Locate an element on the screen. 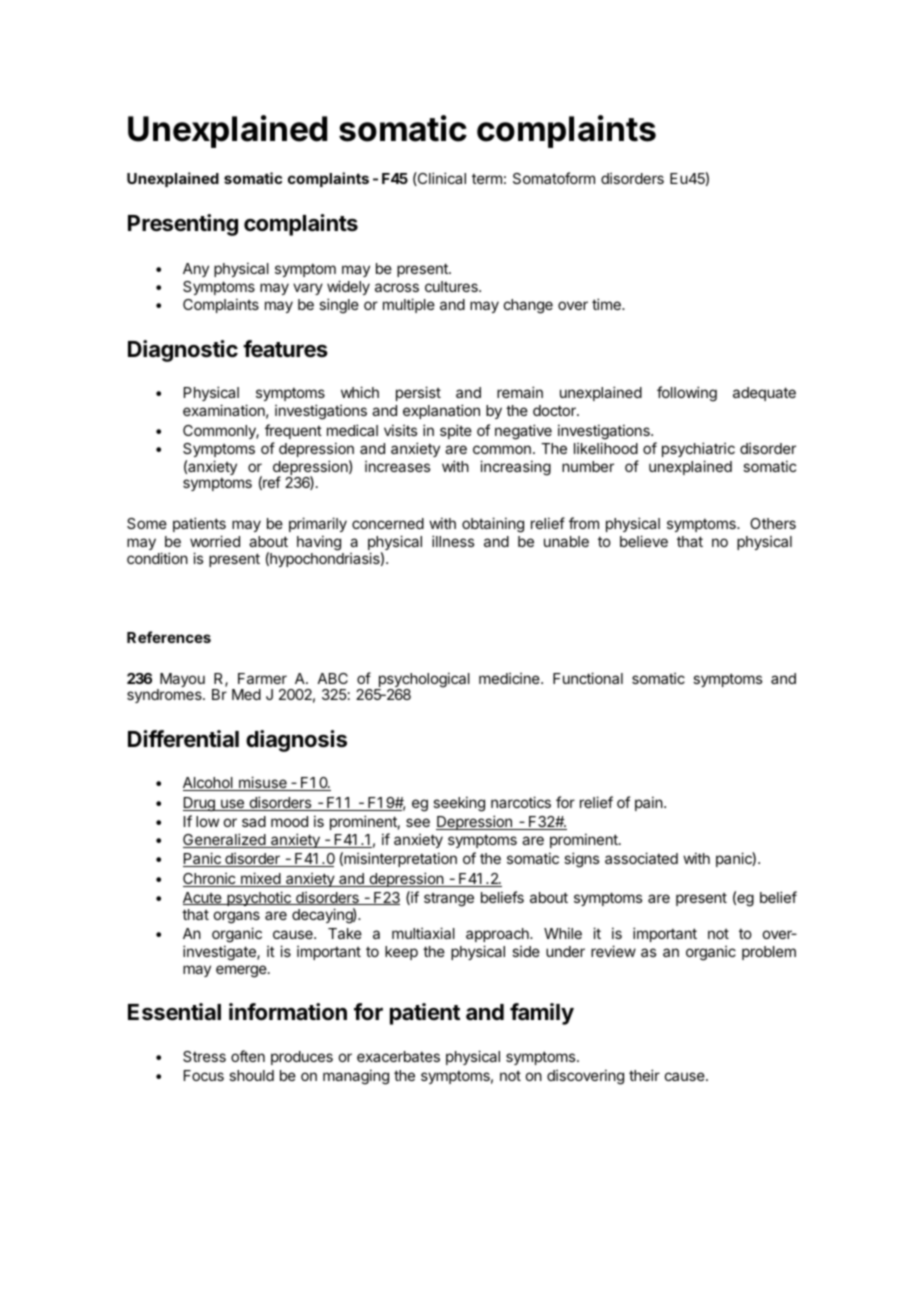 Image resolution: width=924 pixels, height=1307 pixels. following is located at coordinates (687, 394).
